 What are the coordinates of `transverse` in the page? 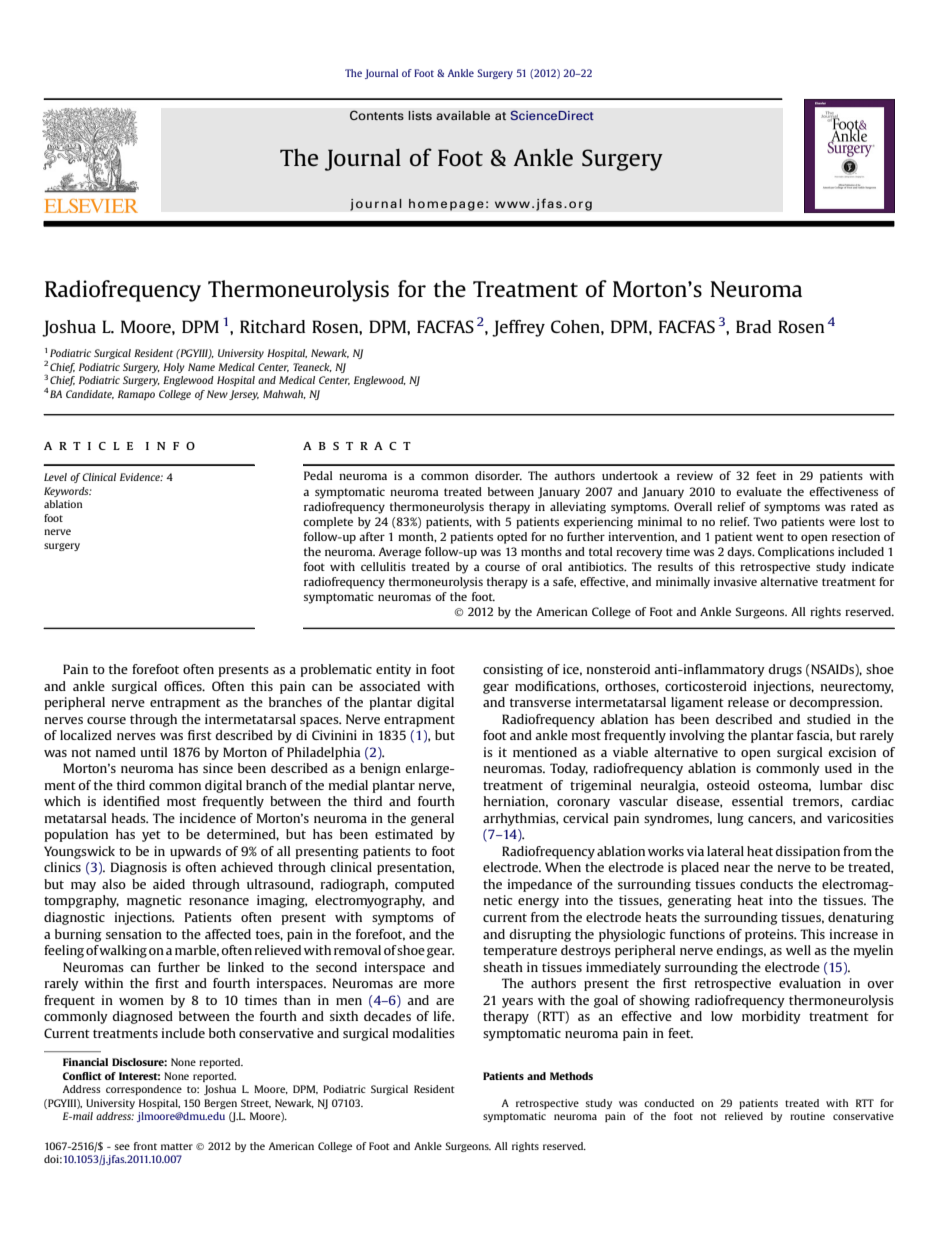 It's located at (540, 702).
